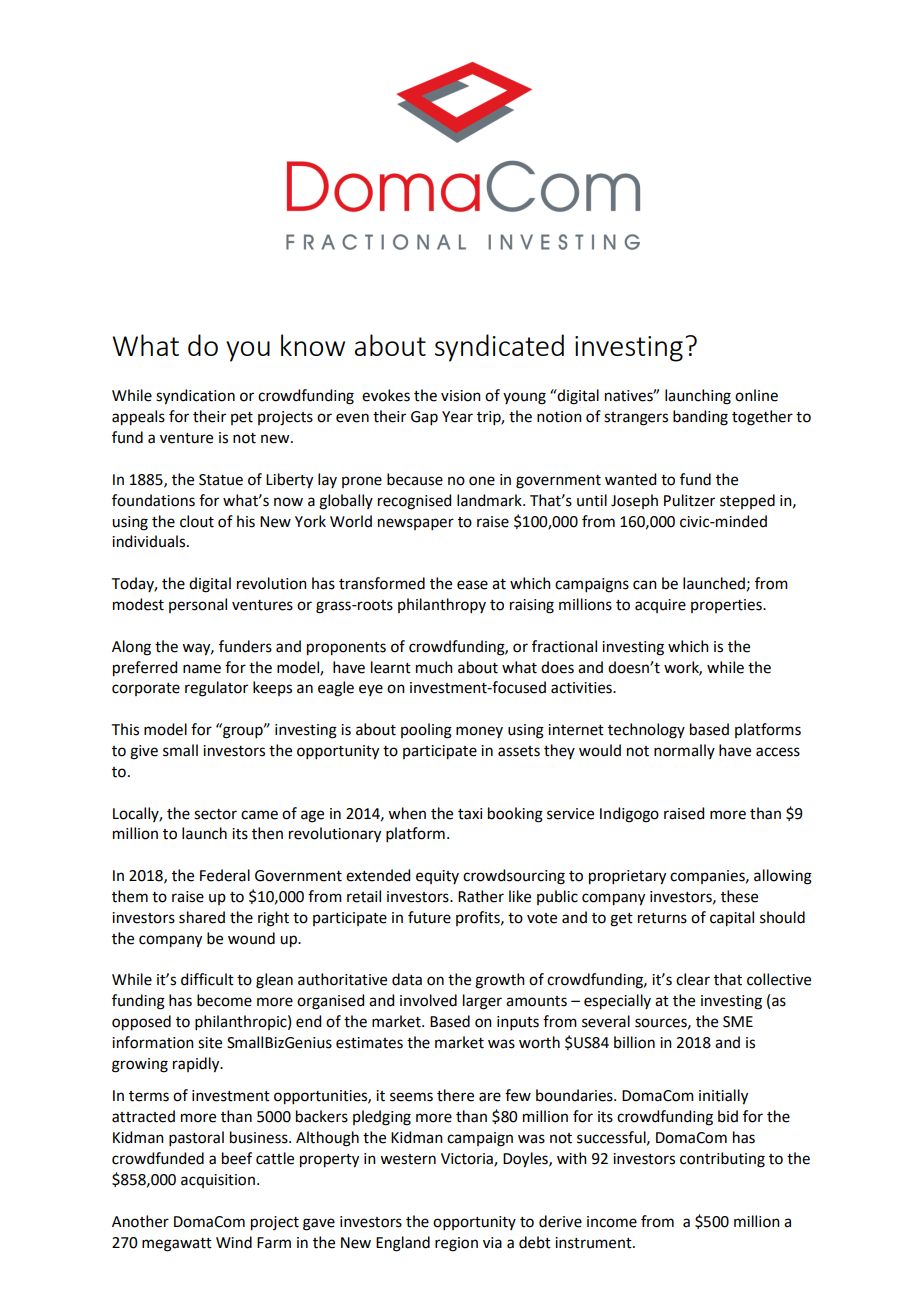 Image resolution: width=924 pixels, height=1308 pixels. Describe the element at coordinates (461, 396) in the image. I see `vision` at that location.
